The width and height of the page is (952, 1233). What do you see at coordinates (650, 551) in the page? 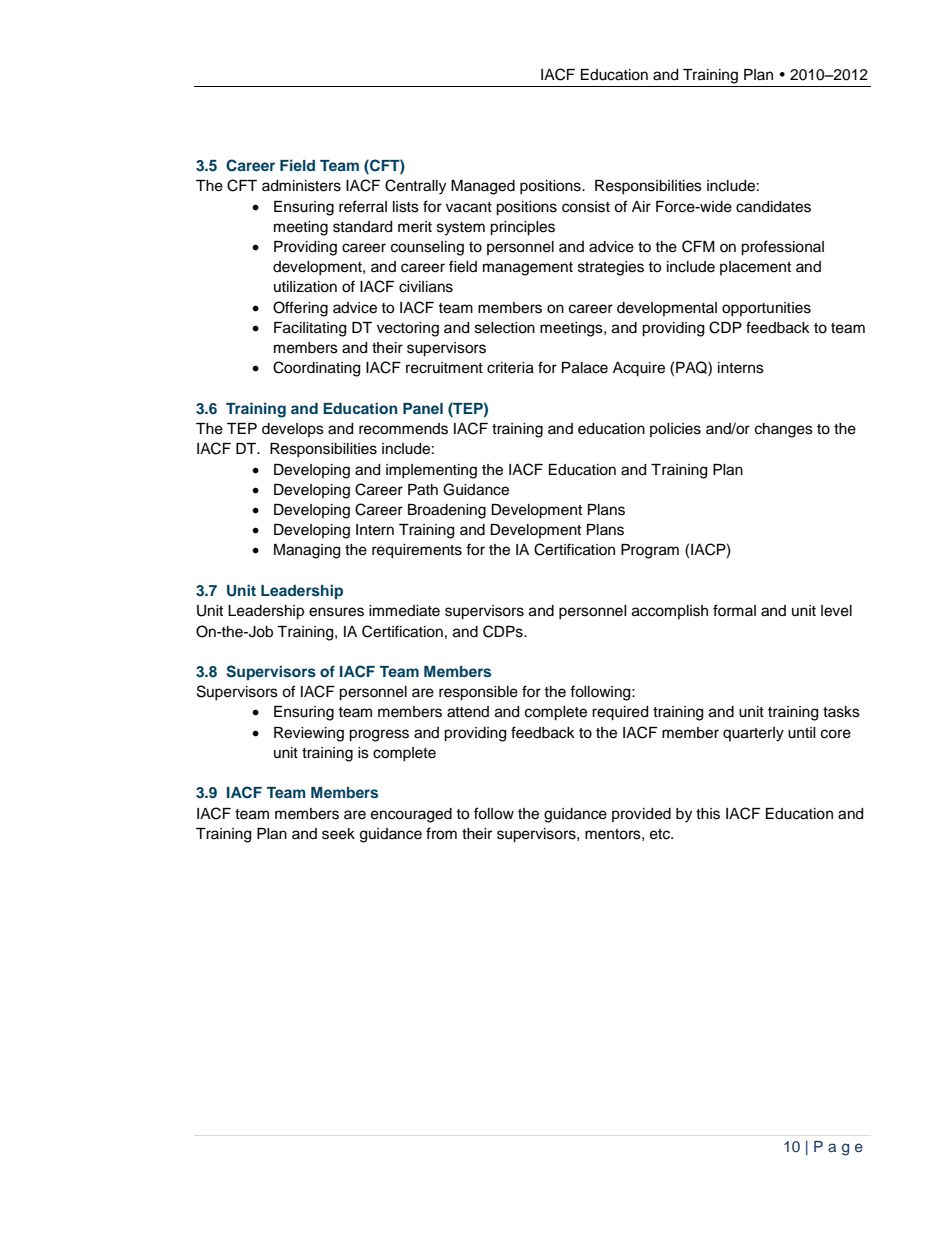
I see `Program` at bounding box center [650, 551].
